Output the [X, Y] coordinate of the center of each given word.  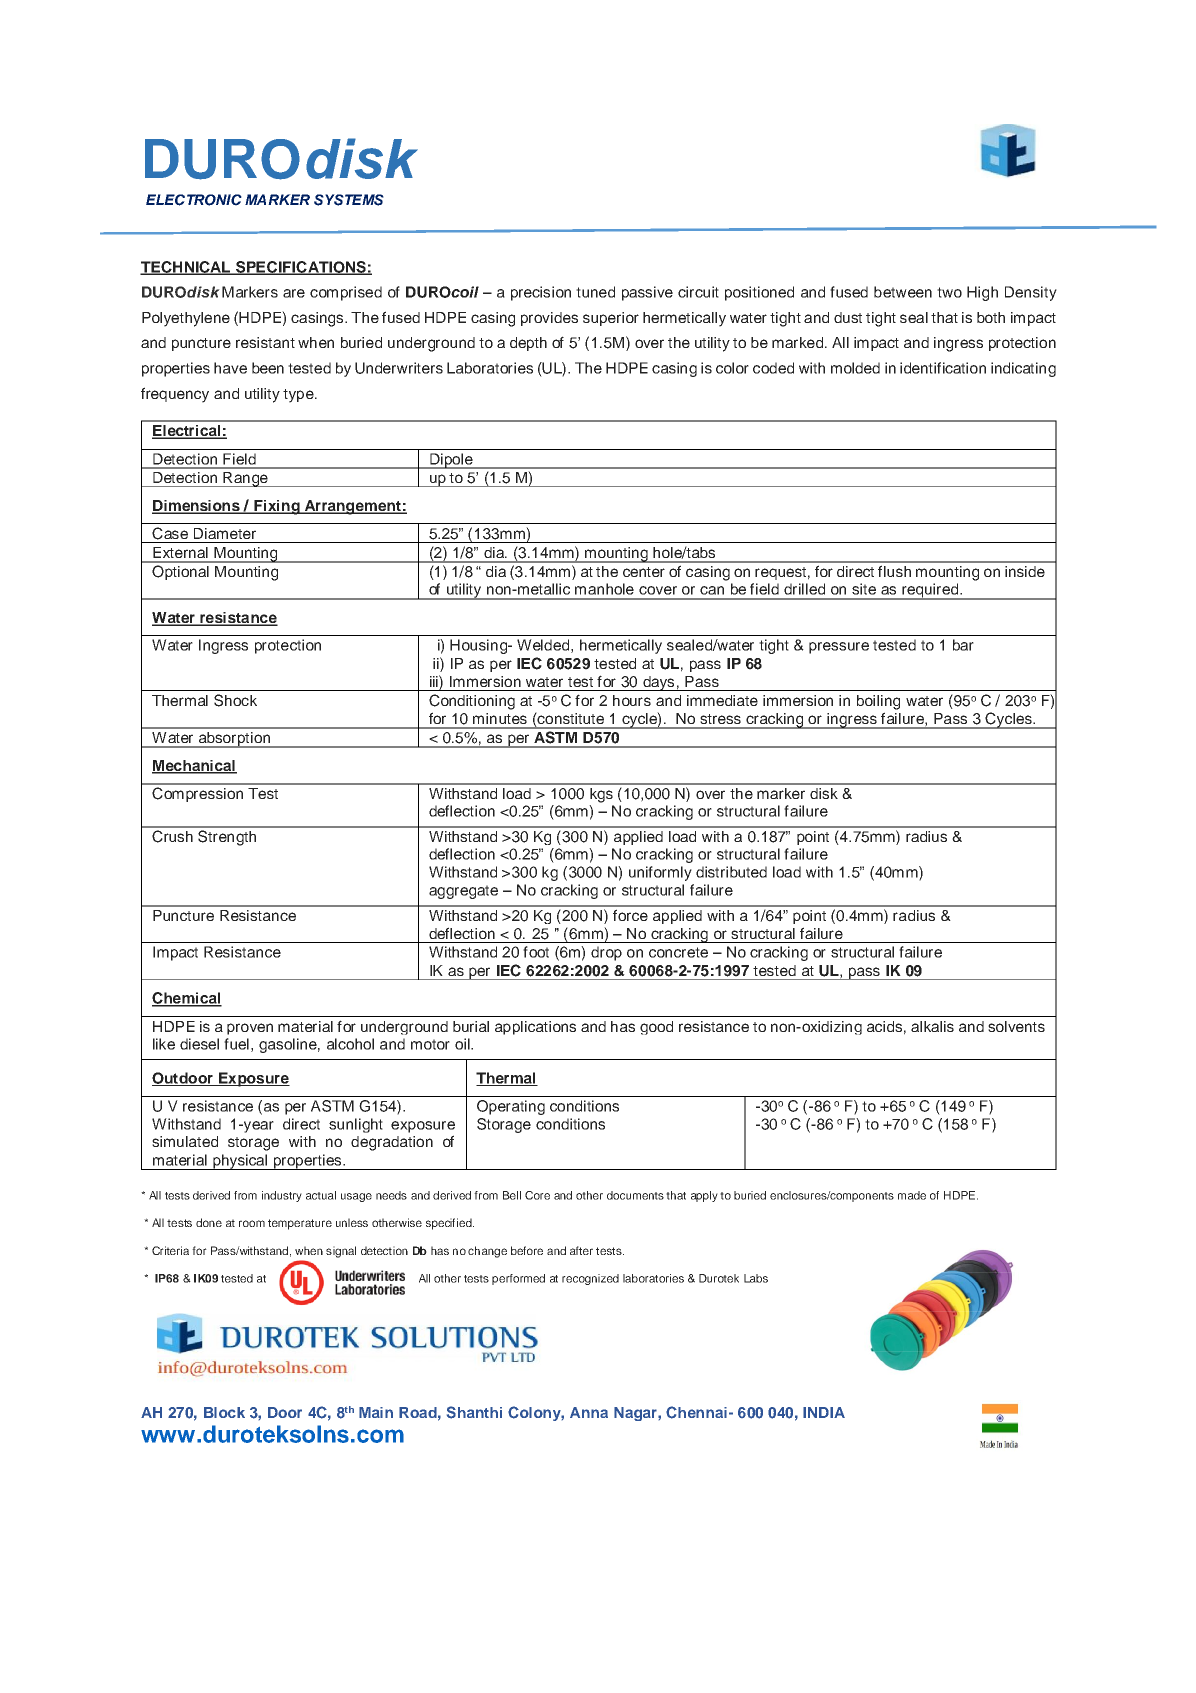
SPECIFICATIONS [301, 268]
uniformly [660, 873]
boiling [878, 702]
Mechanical [194, 766]
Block [224, 1412]
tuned [595, 292]
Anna [589, 1412]
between [903, 292]
